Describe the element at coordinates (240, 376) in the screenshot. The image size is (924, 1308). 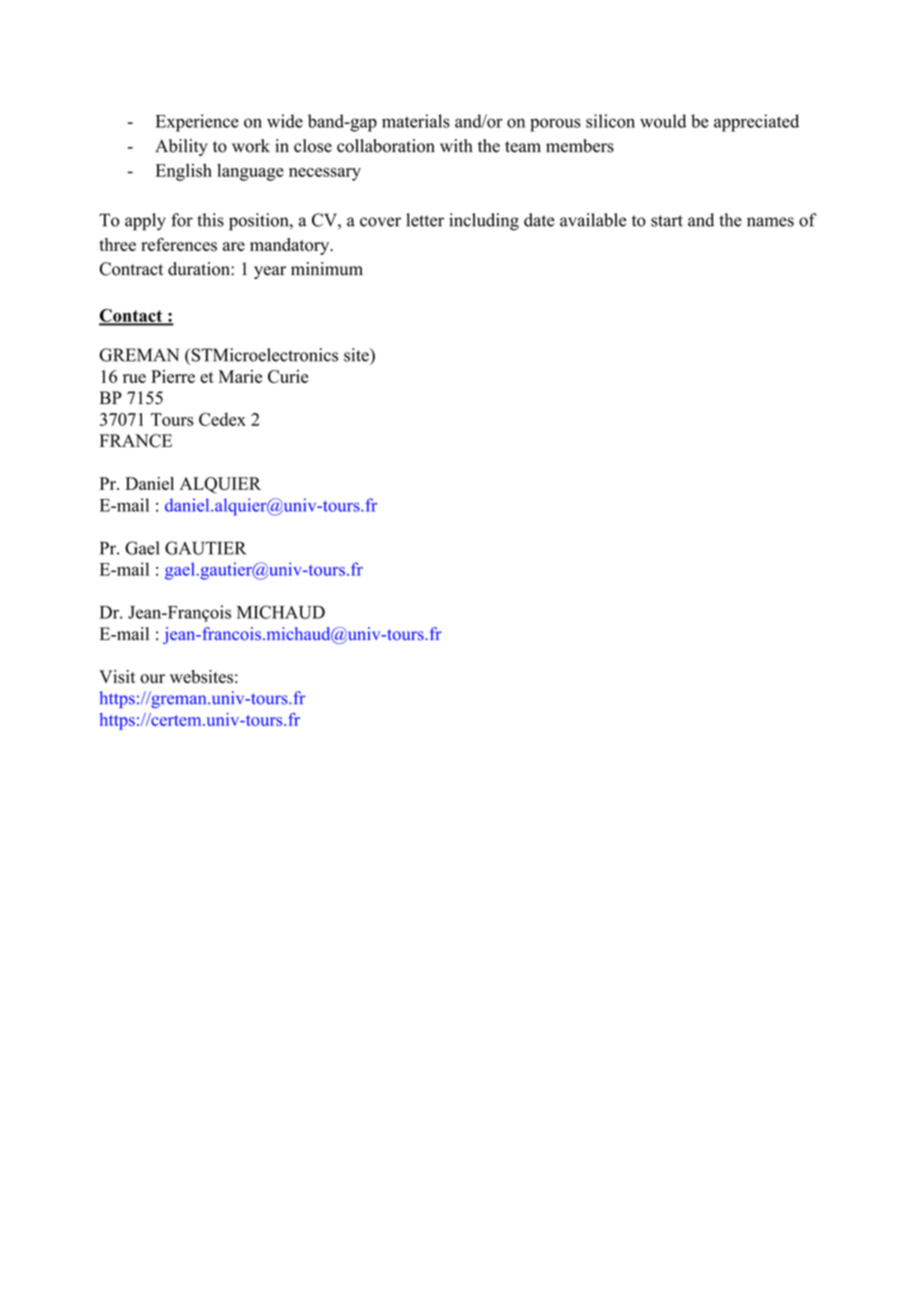
I see `Marie` at that location.
